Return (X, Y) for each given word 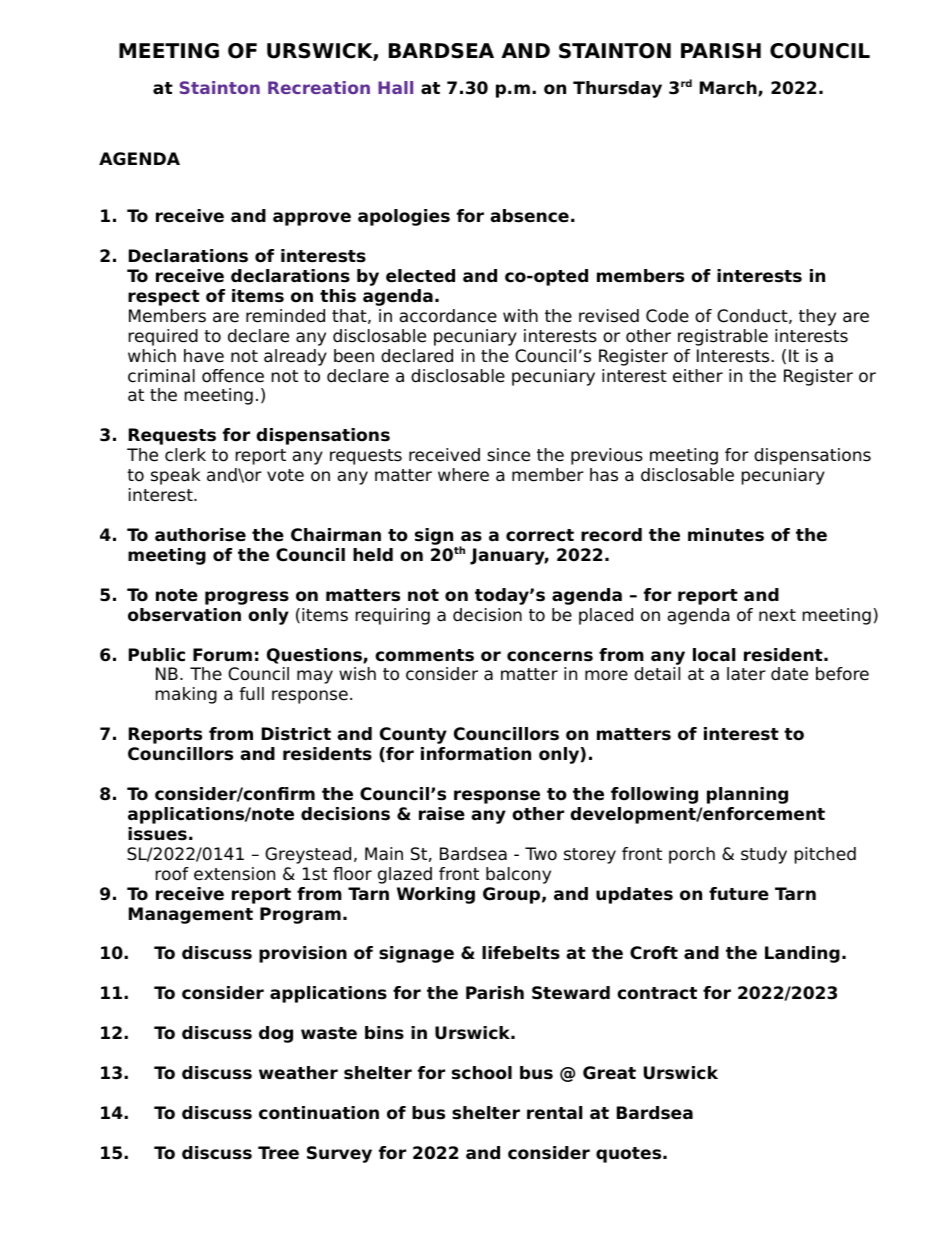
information (476, 754)
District (296, 734)
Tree (278, 1153)
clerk (185, 455)
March (729, 89)
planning (747, 795)
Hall (395, 87)
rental (554, 1113)
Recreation (319, 87)
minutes (726, 535)
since (508, 455)
